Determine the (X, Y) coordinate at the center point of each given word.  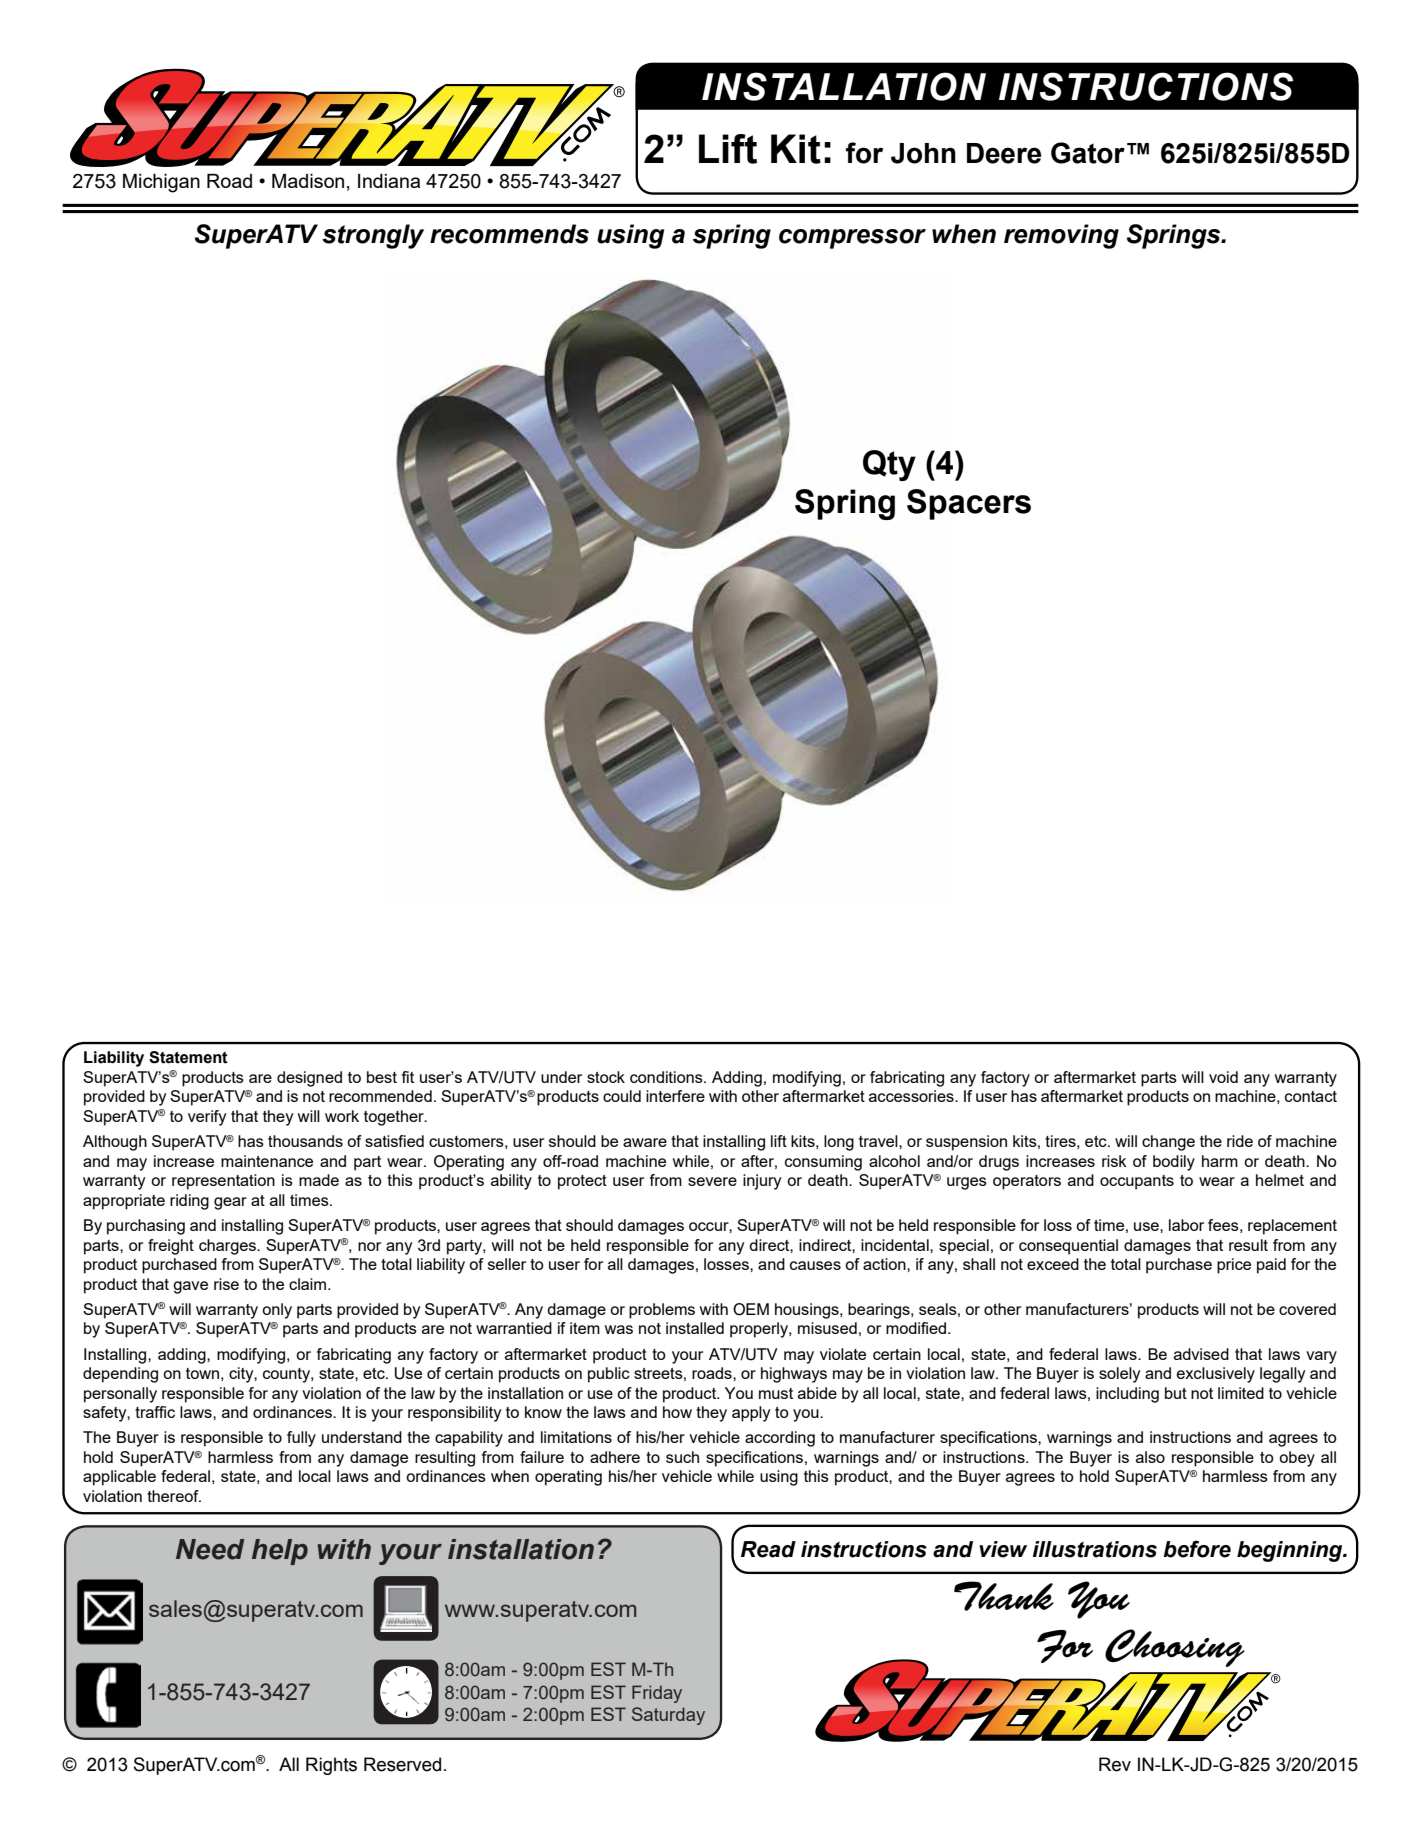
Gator (1088, 153)
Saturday (668, 1716)
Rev (1115, 1764)
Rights (331, 1766)
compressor (852, 239)
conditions (667, 1077)
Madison (308, 181)
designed (309, 1079)
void (1223, 1077)
